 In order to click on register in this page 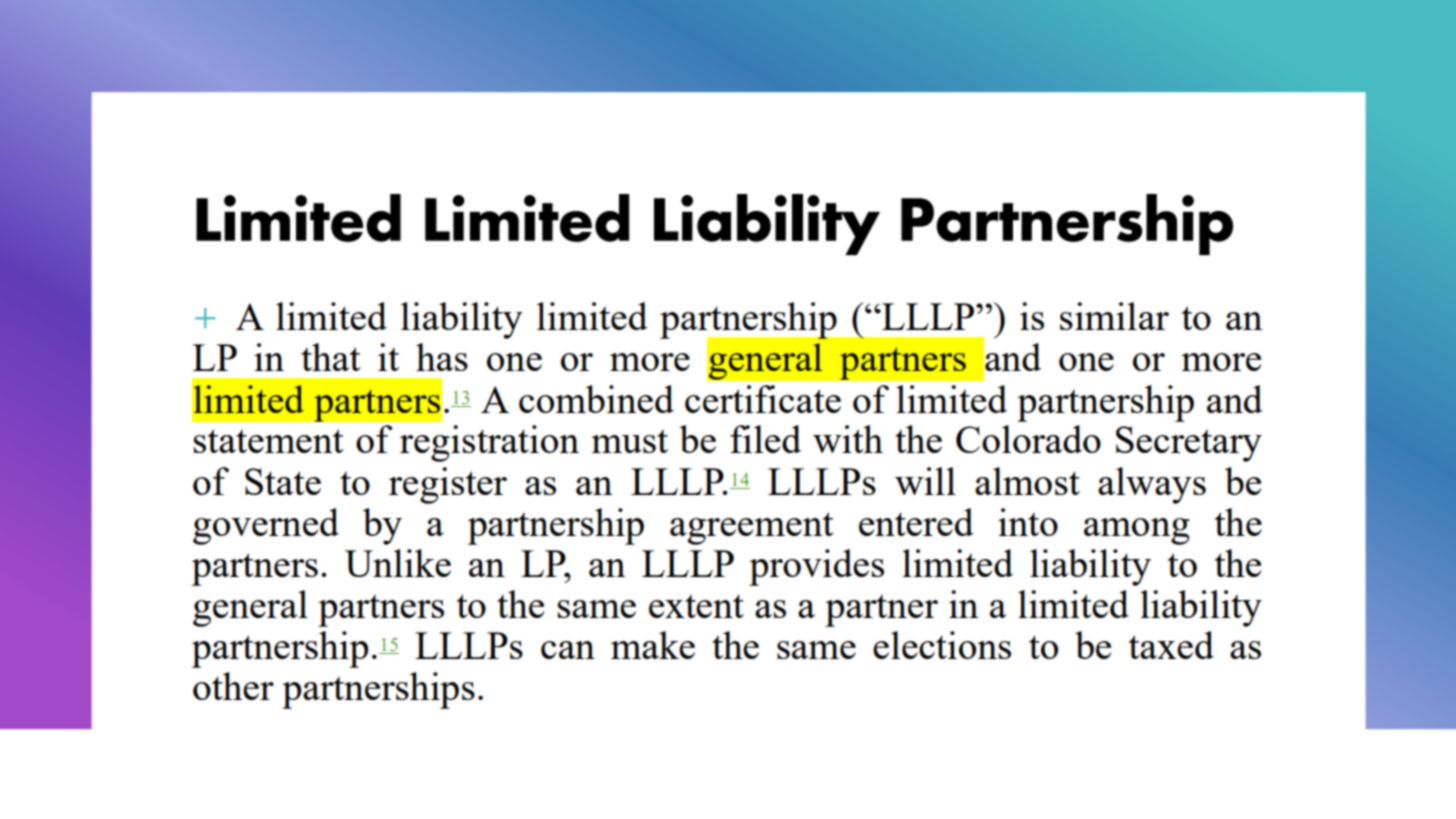, I will do `click(448, 485)`.
